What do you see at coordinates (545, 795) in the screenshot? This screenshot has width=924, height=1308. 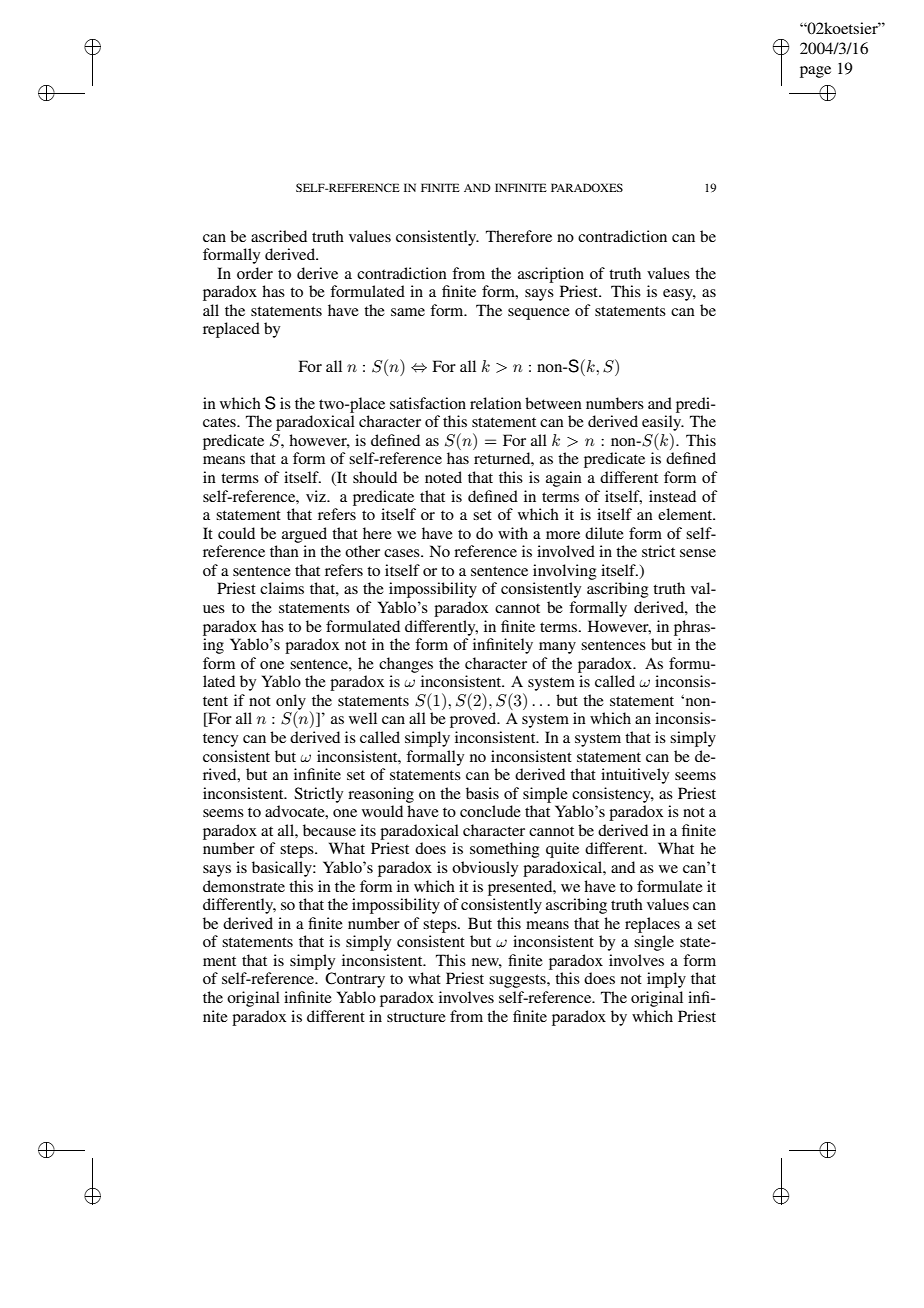 I see `simple` at bounding box center [545, 795].
